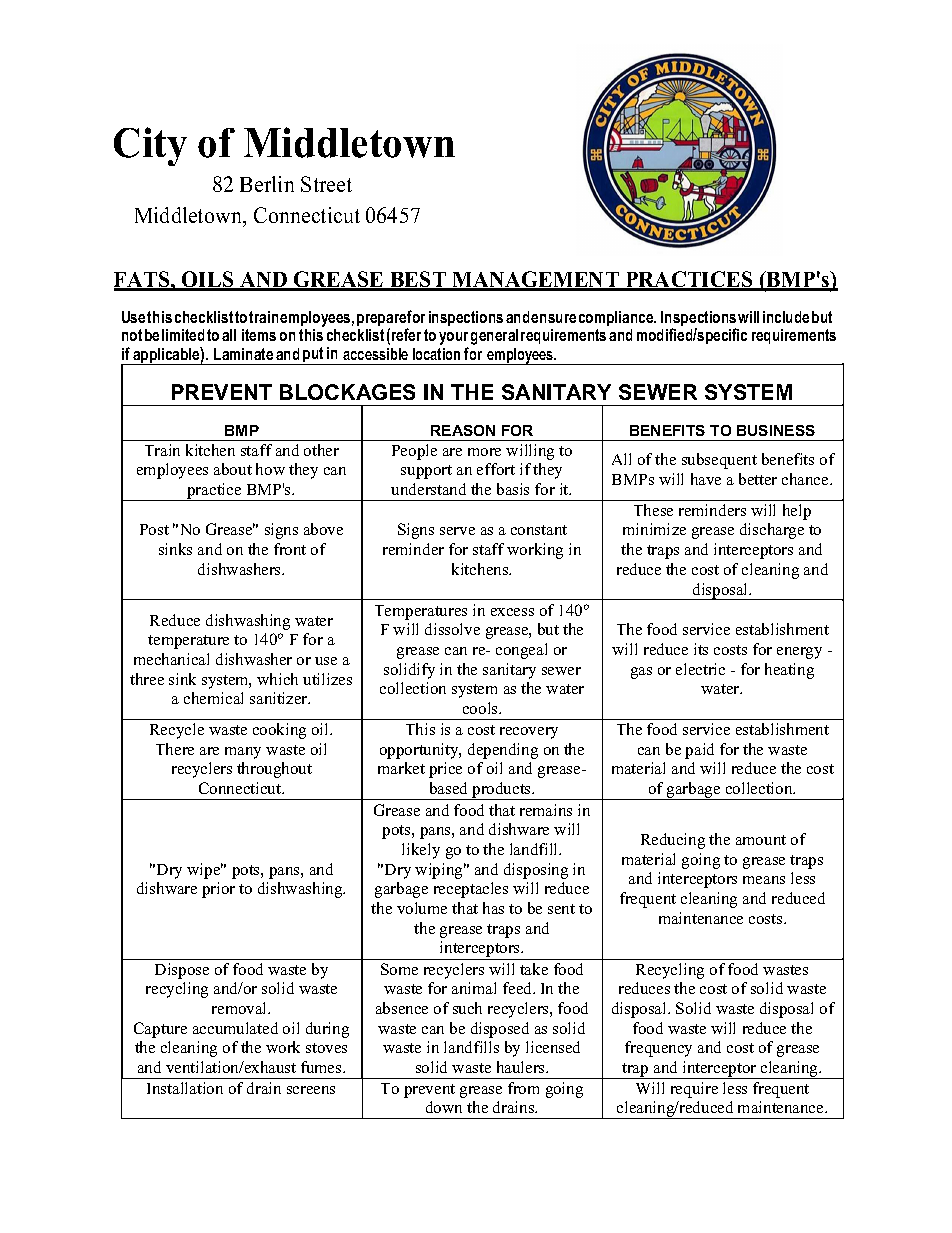 The width and height of the document is (952, 1233). I want to click on chemical, so click(213, 698).
